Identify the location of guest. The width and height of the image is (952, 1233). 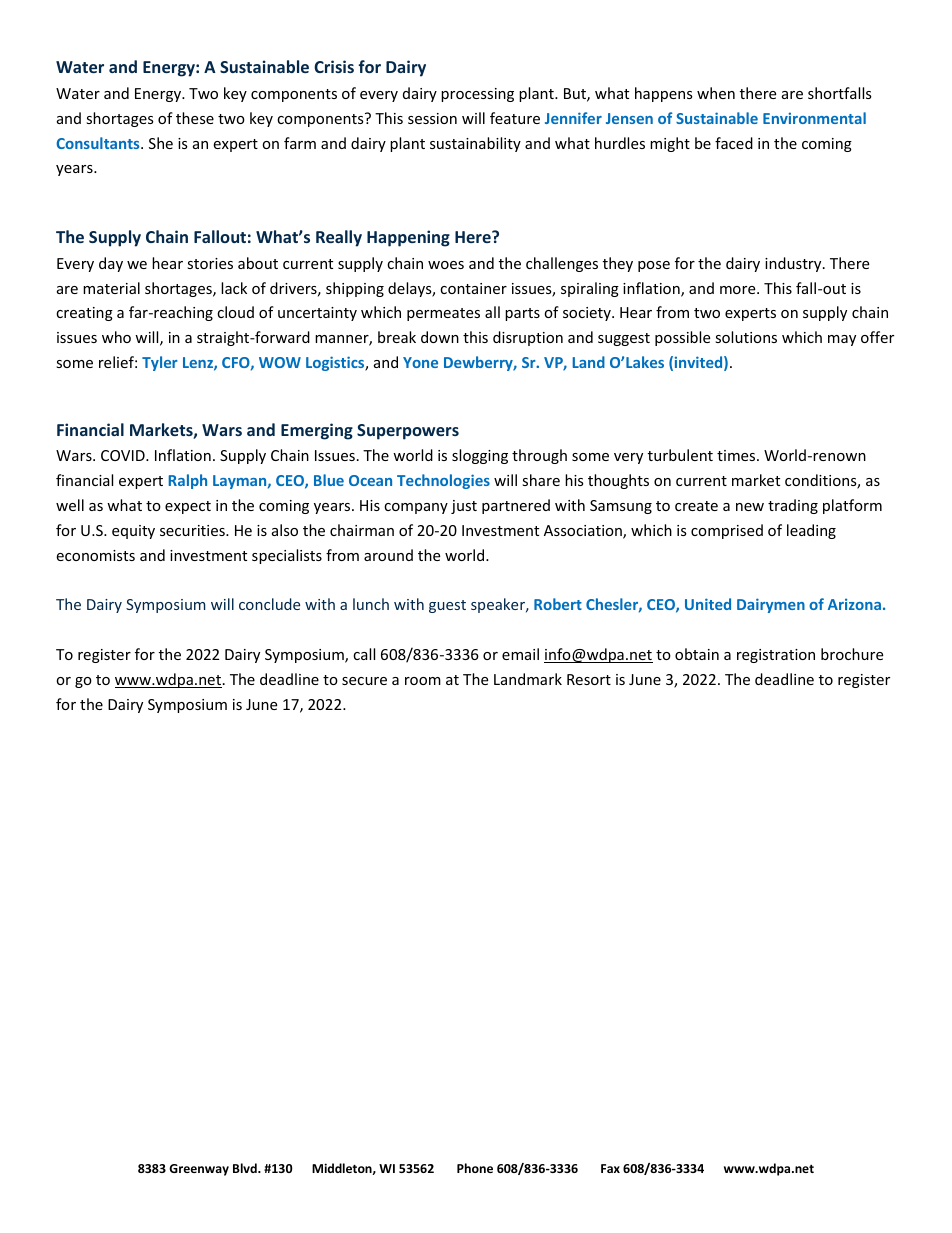
(447, 606).
